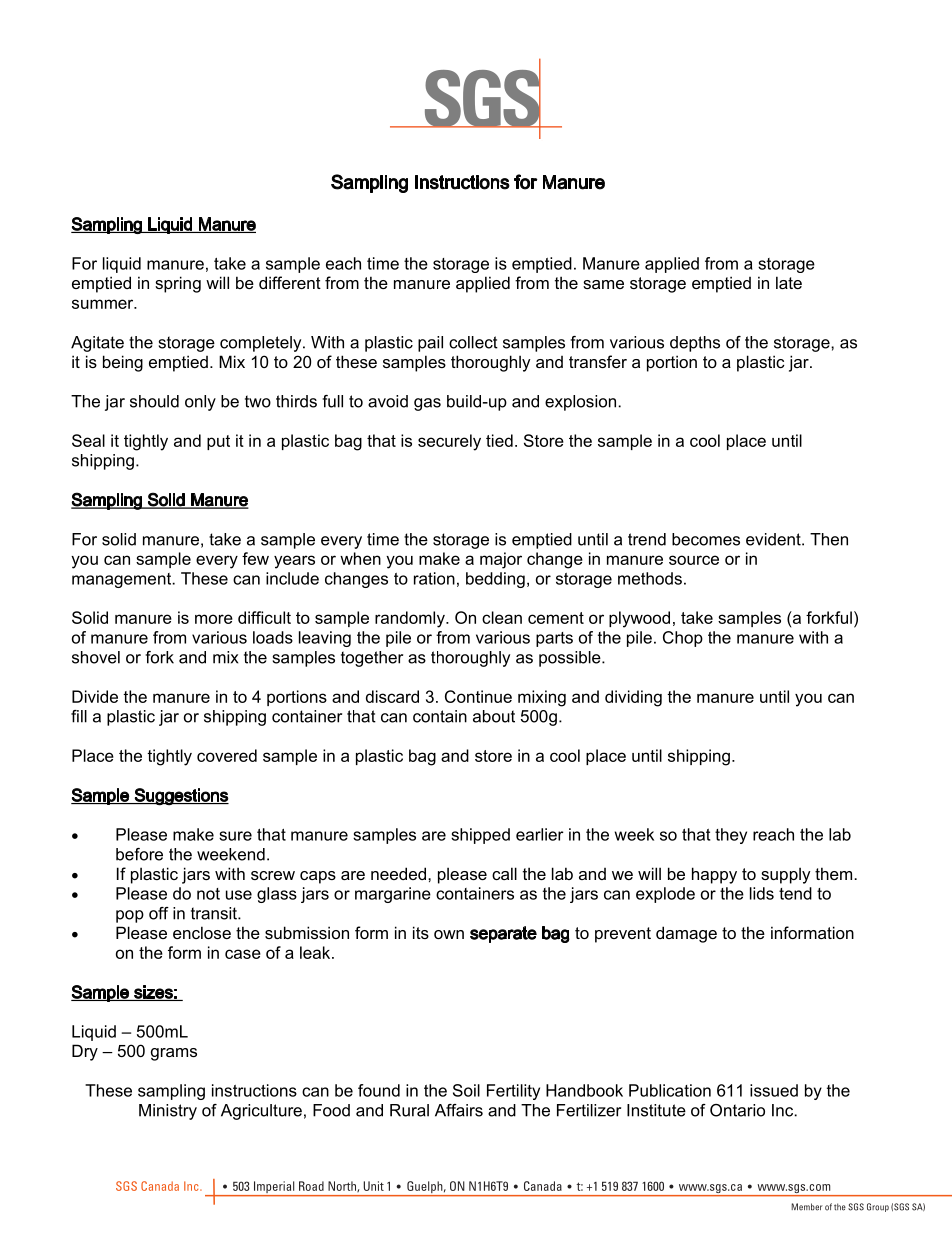 The width and height of the screenshot is (952, 1233). What do you see at coordinates (501, 560) in the screenshot?
I see `major` at bounding box center [501, 560].
